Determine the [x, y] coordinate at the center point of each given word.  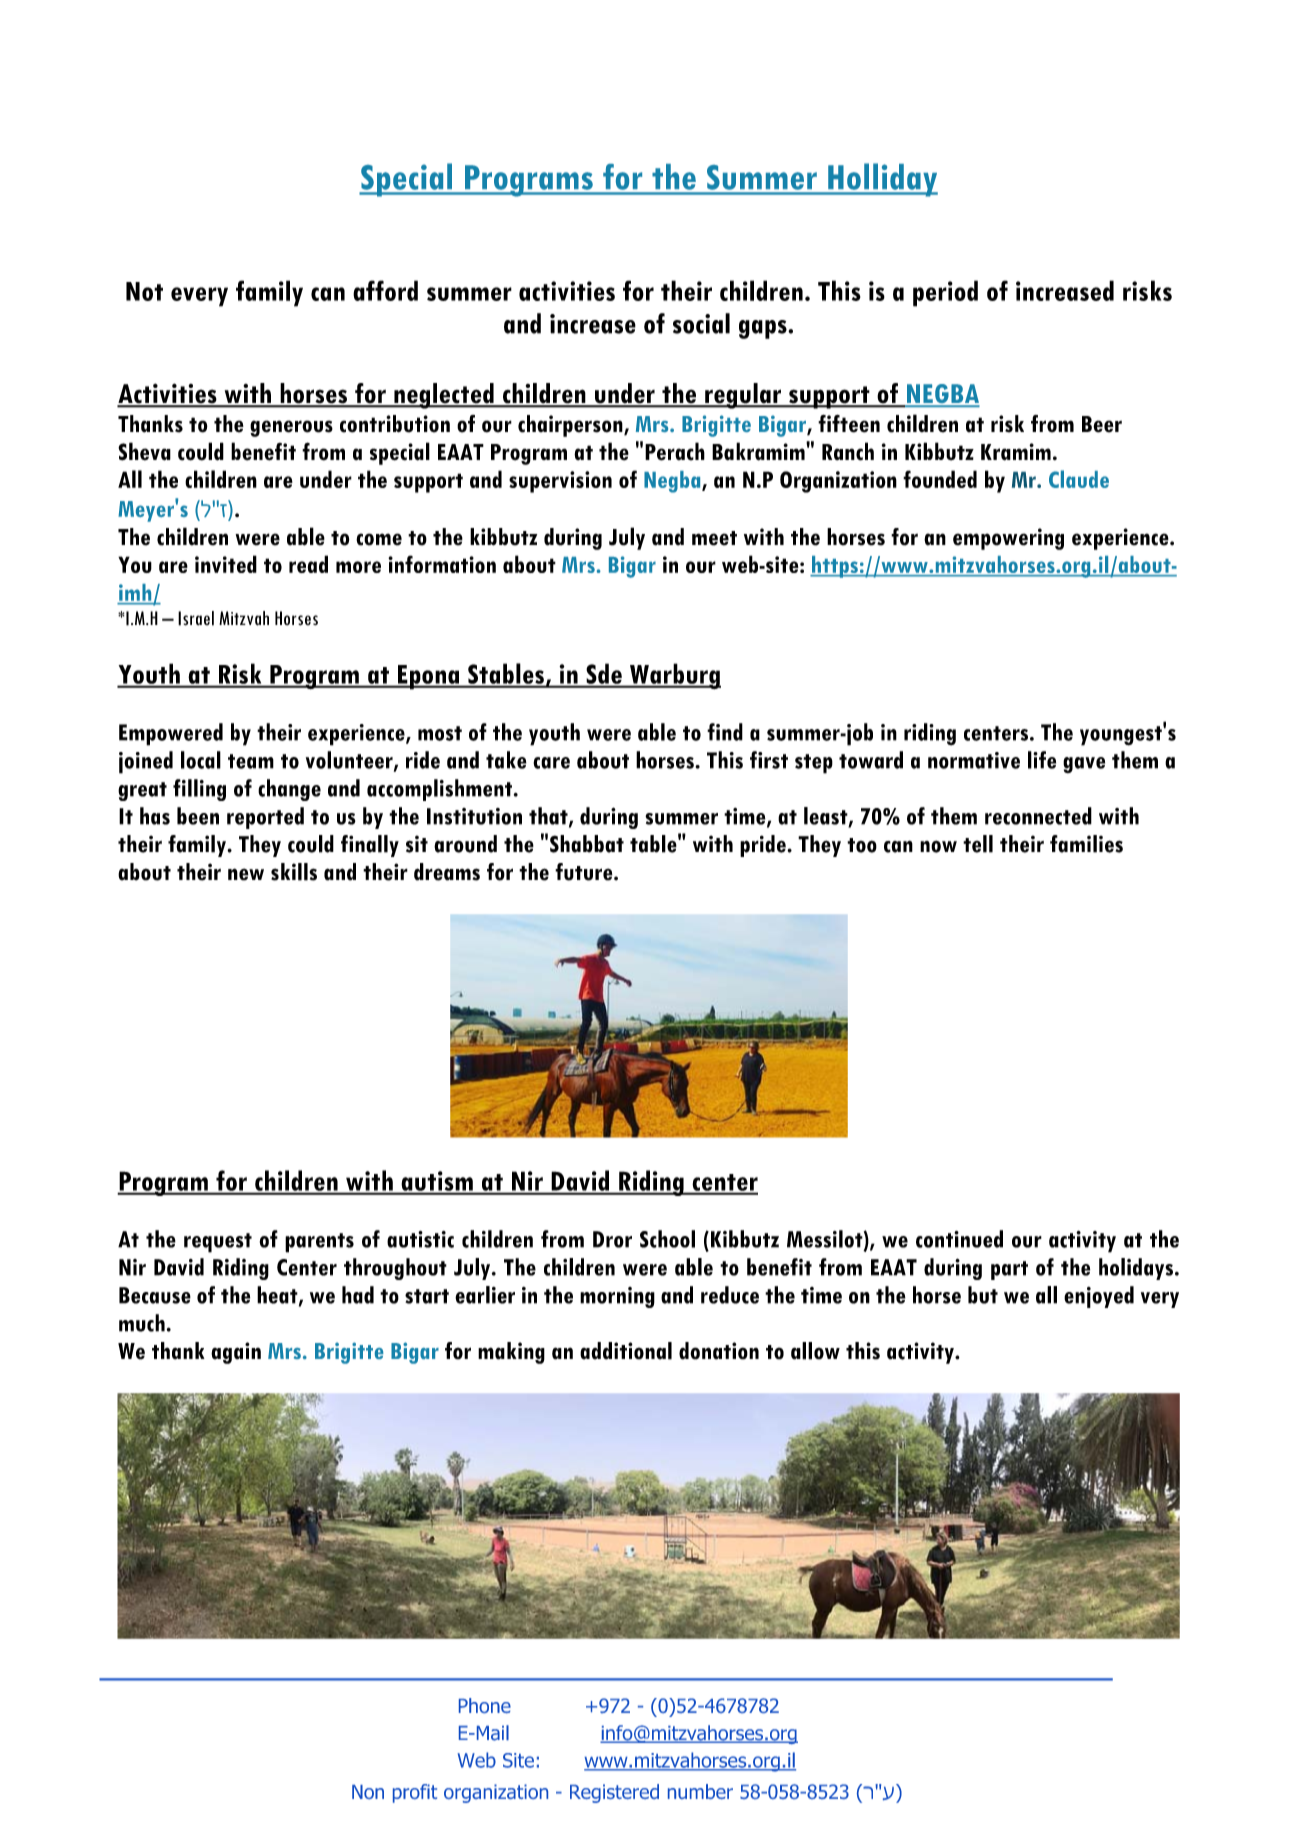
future [585, 872]
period [945, 293]
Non [368, 1792]
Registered [614, 1793]
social [701, 323]
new [246, 874]
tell [978, 844]
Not [144, 291]
